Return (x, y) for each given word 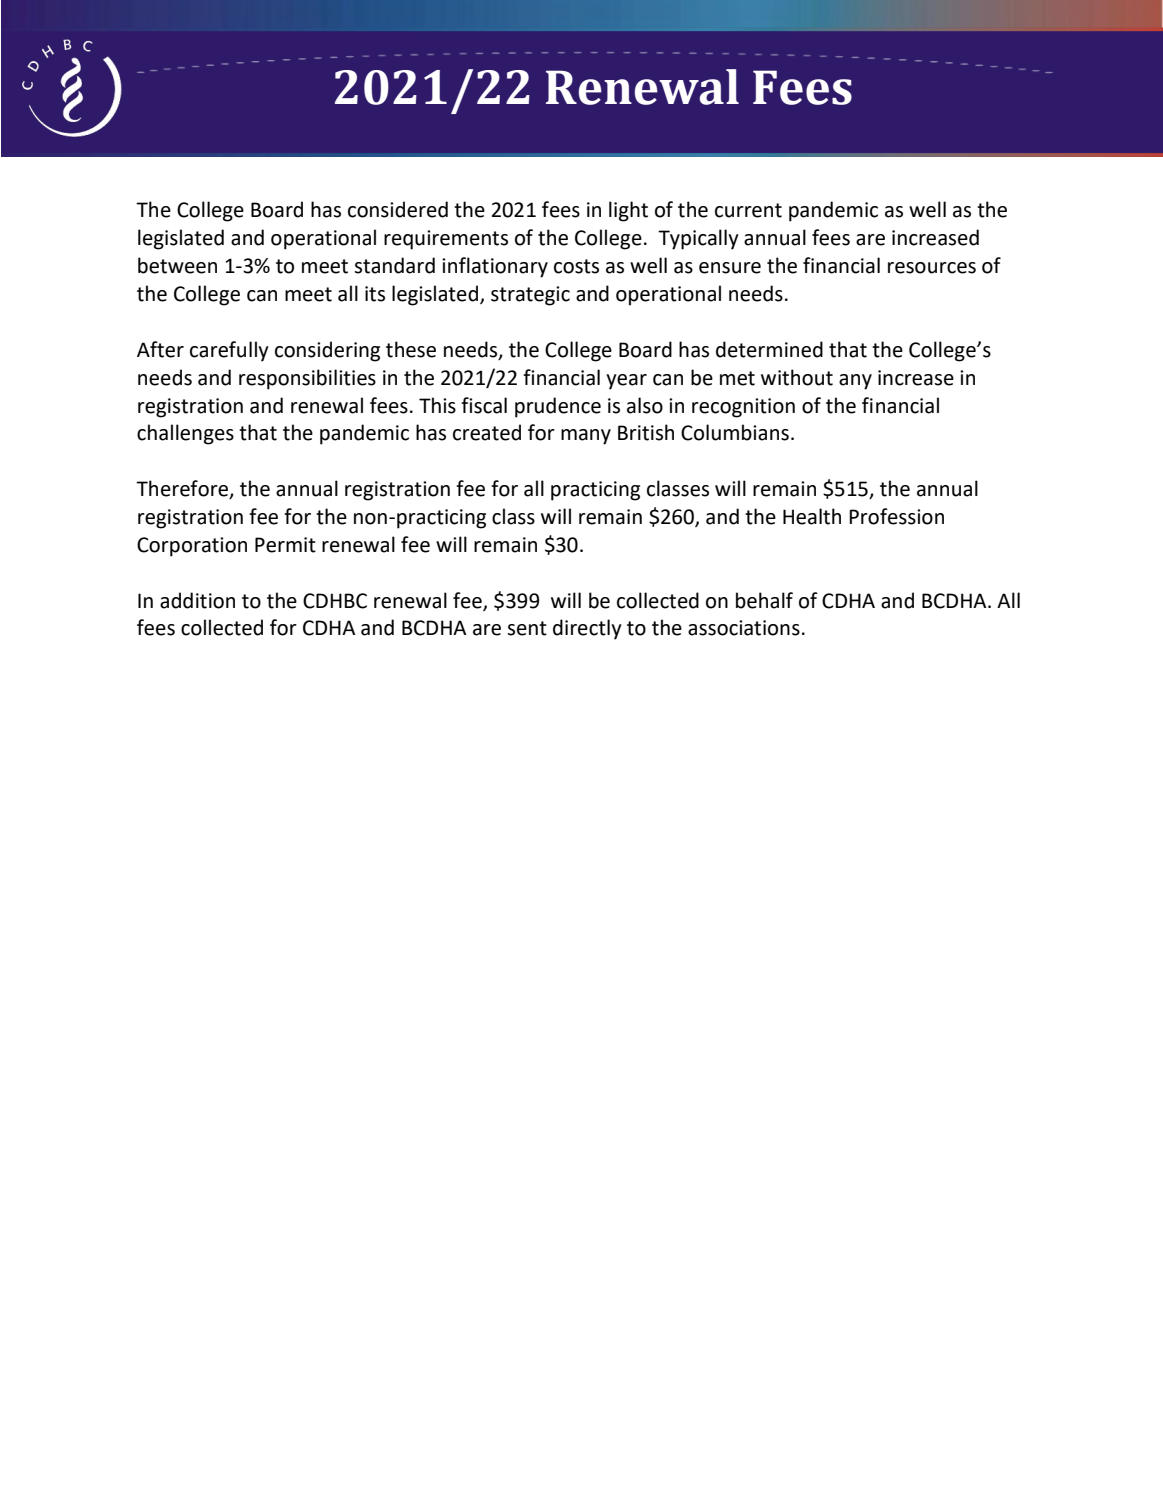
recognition (743, 408)
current (748, 210)
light (628, 211)
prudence (558, 407)
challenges (185, 434)
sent (527, 628)
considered (398, 209)
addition (197, 600)
